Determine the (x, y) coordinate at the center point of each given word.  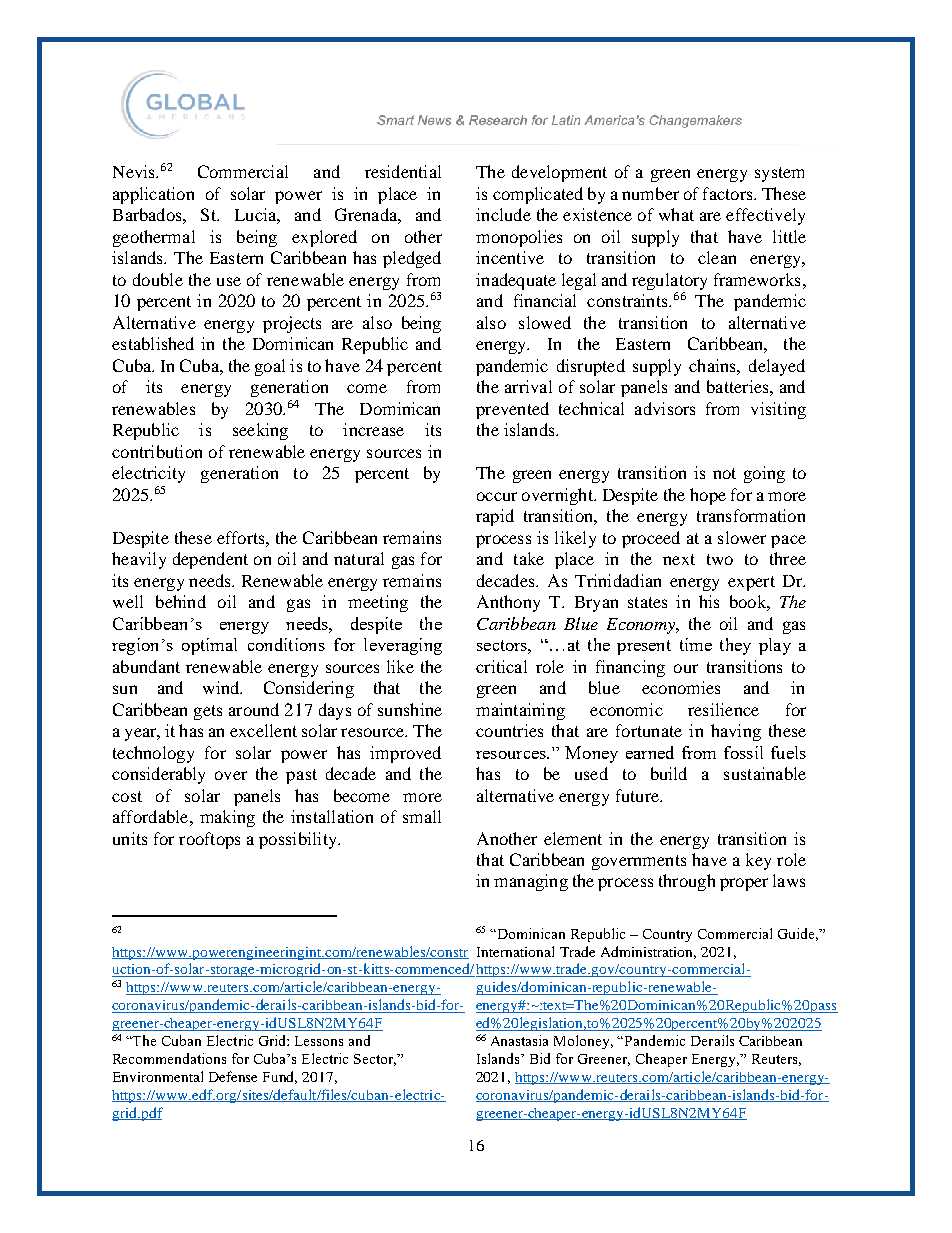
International (515, 951)
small (422, 816)
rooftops (209, 840)
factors (729, 193)
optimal (209, 646)
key (758, 861)
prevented (512, 410)
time (696, 644)
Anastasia (519, 1040)
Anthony (508, 603)
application (153, 195)
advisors (665, 408)
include (503, 214)
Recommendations (169, 1058)
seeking (260, 431)
